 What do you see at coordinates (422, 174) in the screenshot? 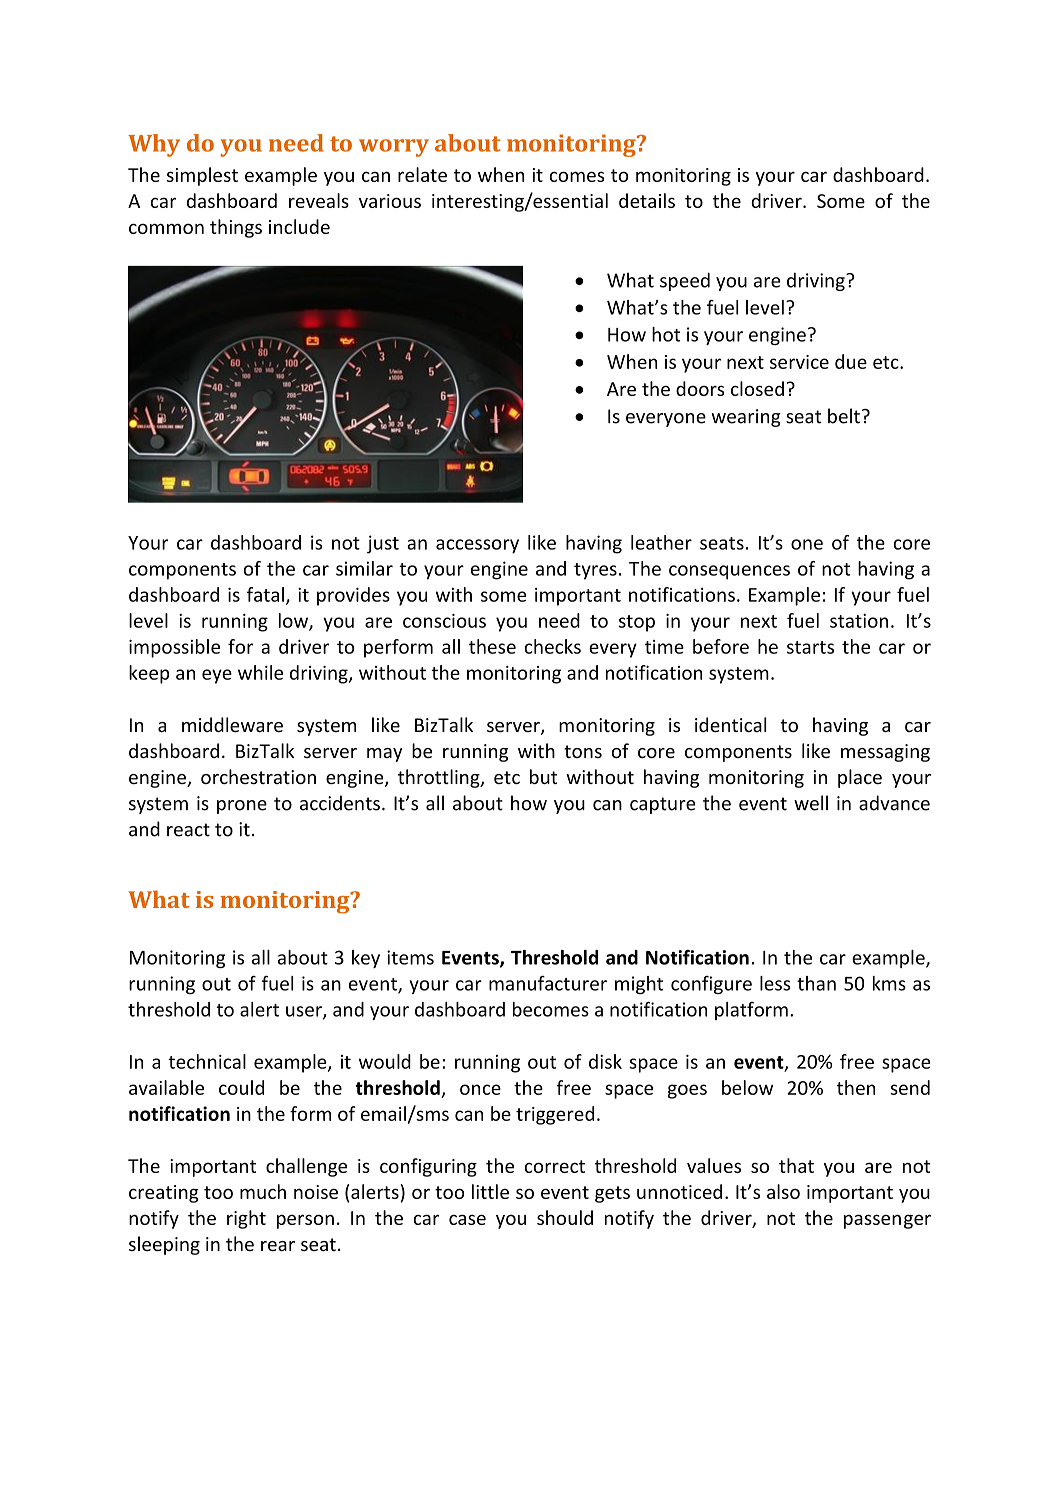
I see `relate` at bounding box center [422, 174].
